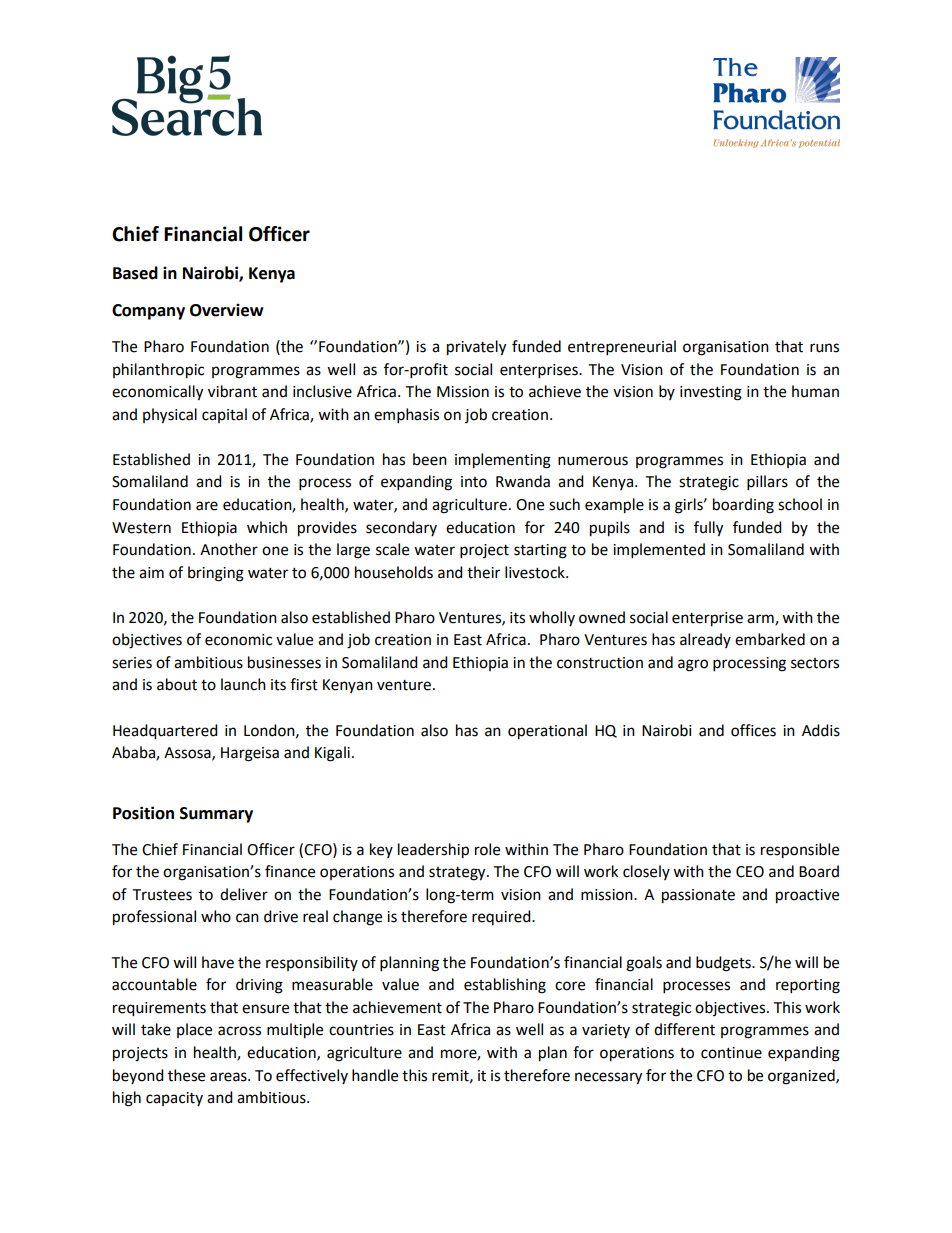 The height and width of the image is (1233, 952). What do you see at coordinates (693, 665) in the image?
I see `agro` at bounding box center [693, 665].
